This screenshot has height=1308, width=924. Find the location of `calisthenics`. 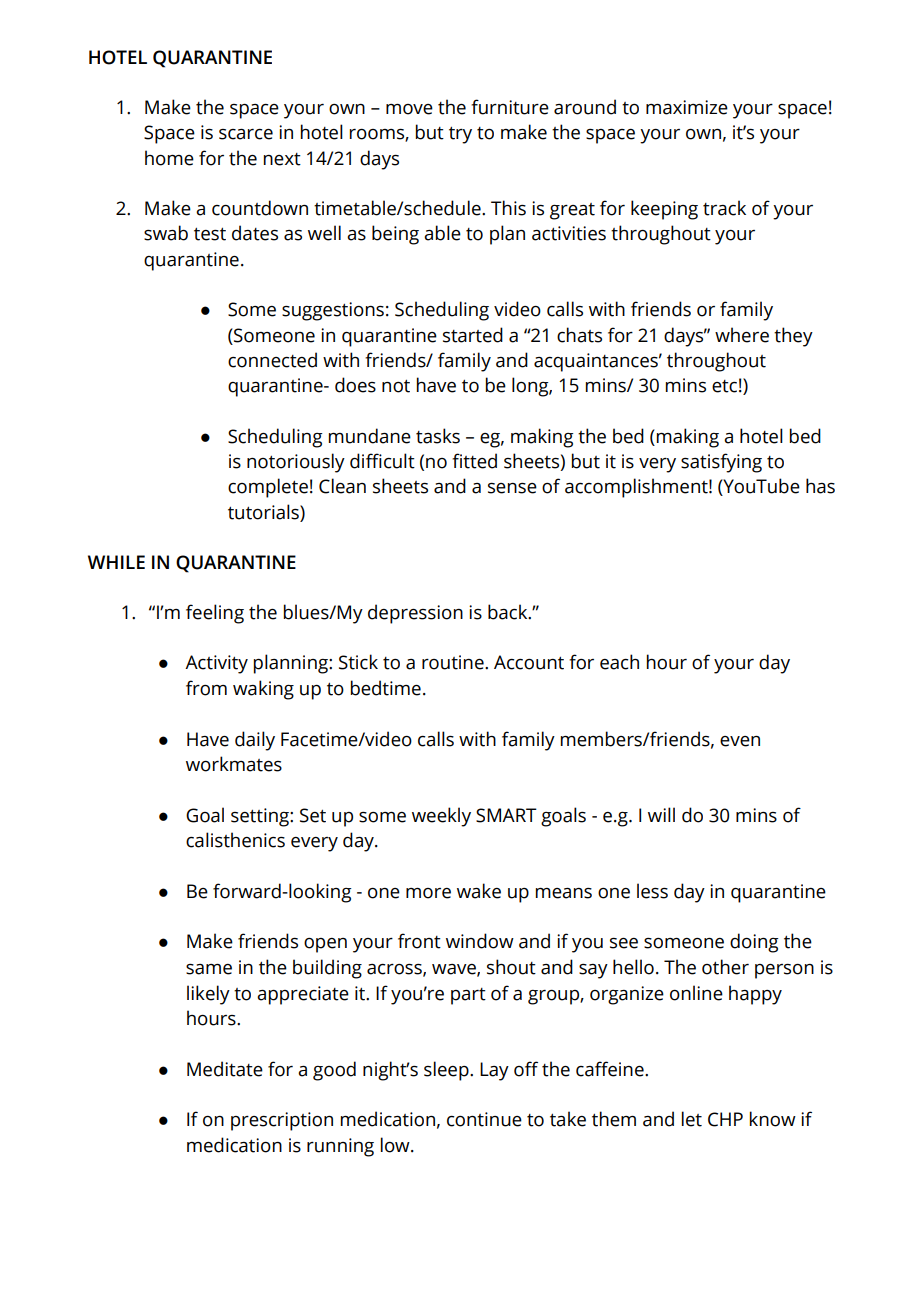

calisthenics is located at coordinates (235, 840).
